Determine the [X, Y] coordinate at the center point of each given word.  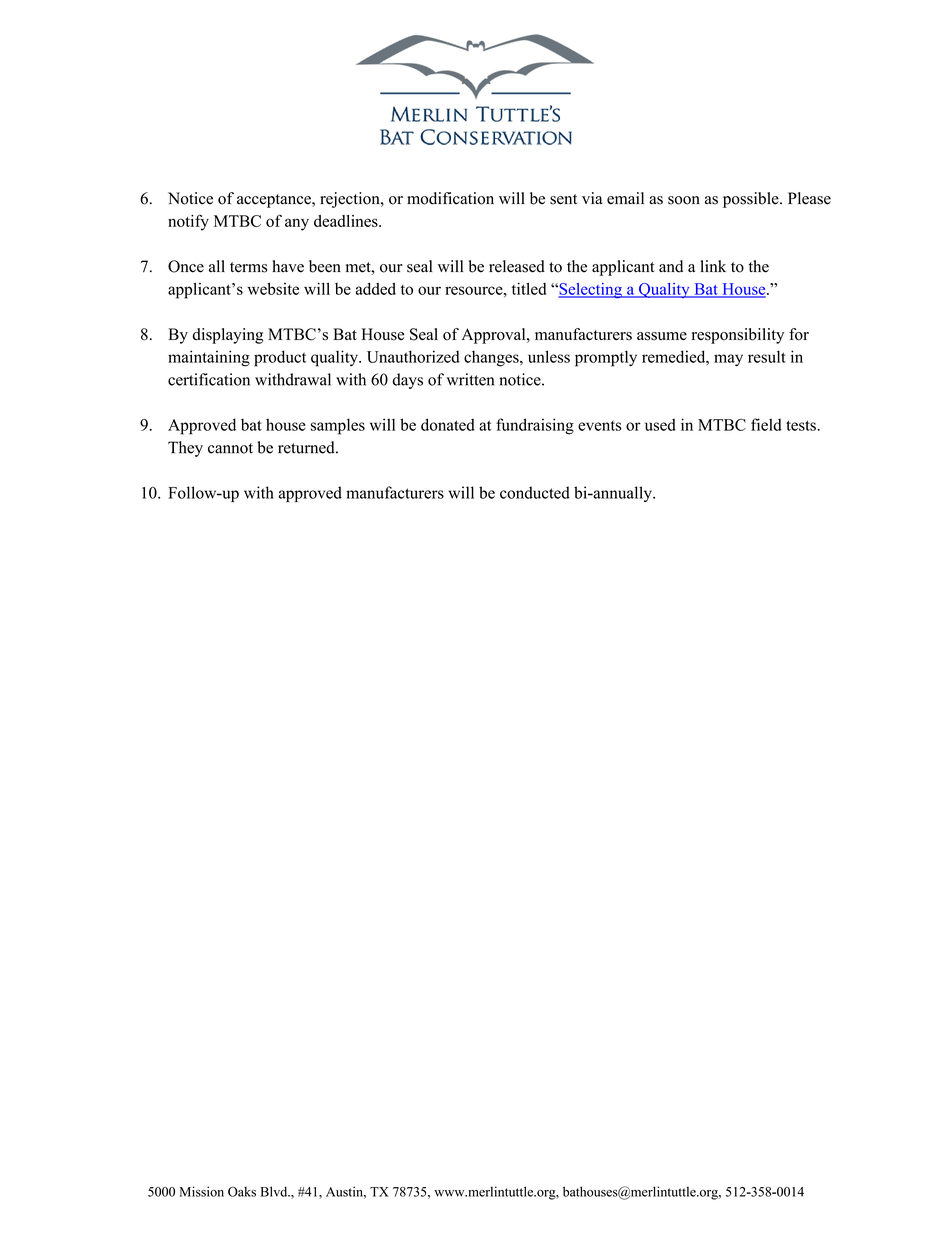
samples [338, 426]
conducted [535, 492]
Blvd [275, 1191]
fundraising [535, 426]
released [517, 266]
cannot [230, 448]
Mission [202, 1191]
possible [752, 200]
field [766, 424]
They [185, 449]
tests [802, 425]
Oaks [242, 1191]
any [297, 224]
